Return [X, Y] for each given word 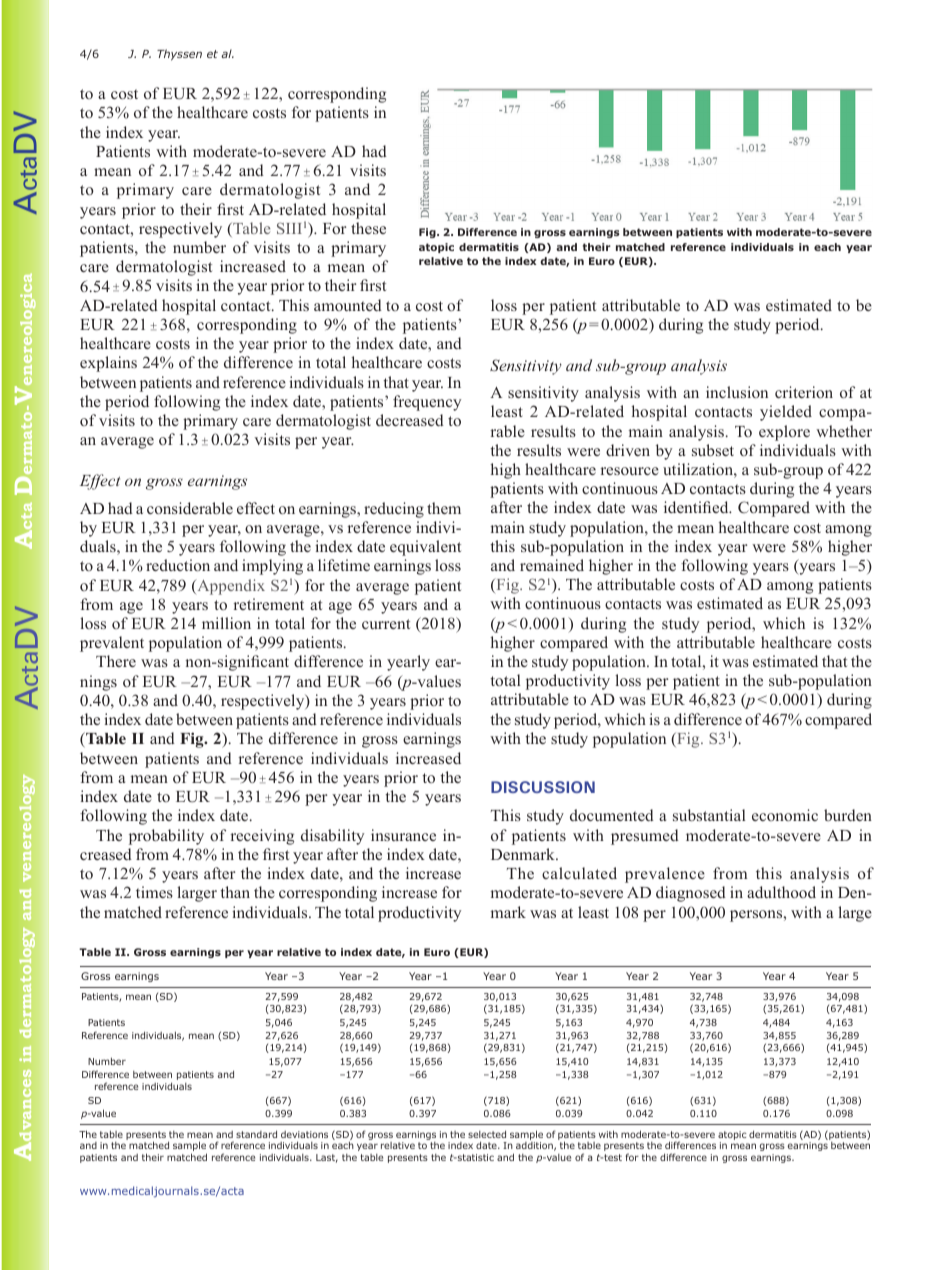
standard [256, 1134]
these [368, 228]
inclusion [737, 392]
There [116, 661]
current [386, 624]
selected [487, 1134]
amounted [348, 305]
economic [785, 815]
